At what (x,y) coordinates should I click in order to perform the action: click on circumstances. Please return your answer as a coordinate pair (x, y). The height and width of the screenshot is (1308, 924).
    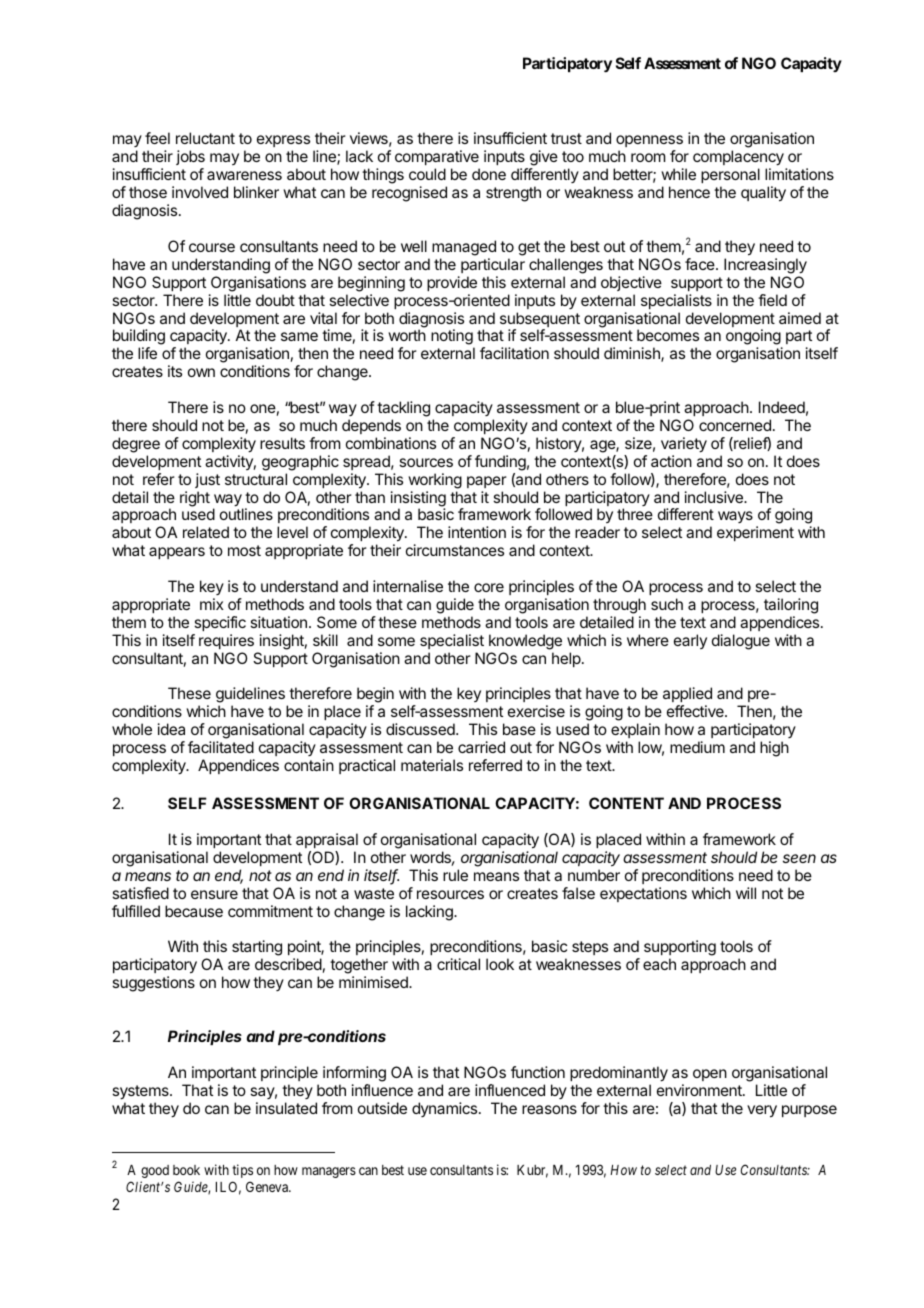
    Looking at the image, I should click on (455, 550).
